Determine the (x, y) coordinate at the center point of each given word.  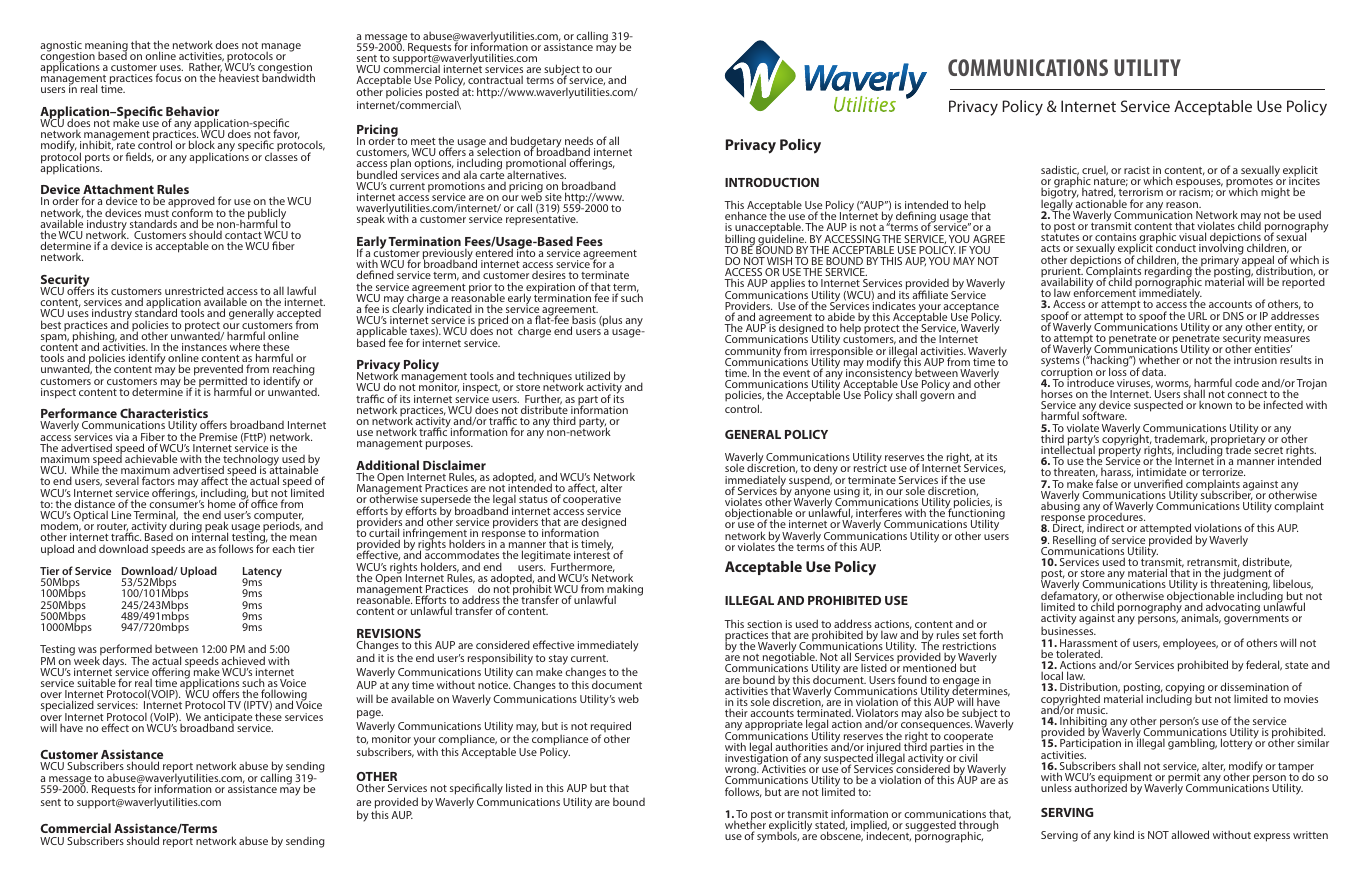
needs (578, 142)
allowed (1190, 834)
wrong (741, 773)
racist (1137, 170)
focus (168, 77)
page (370, 714)
